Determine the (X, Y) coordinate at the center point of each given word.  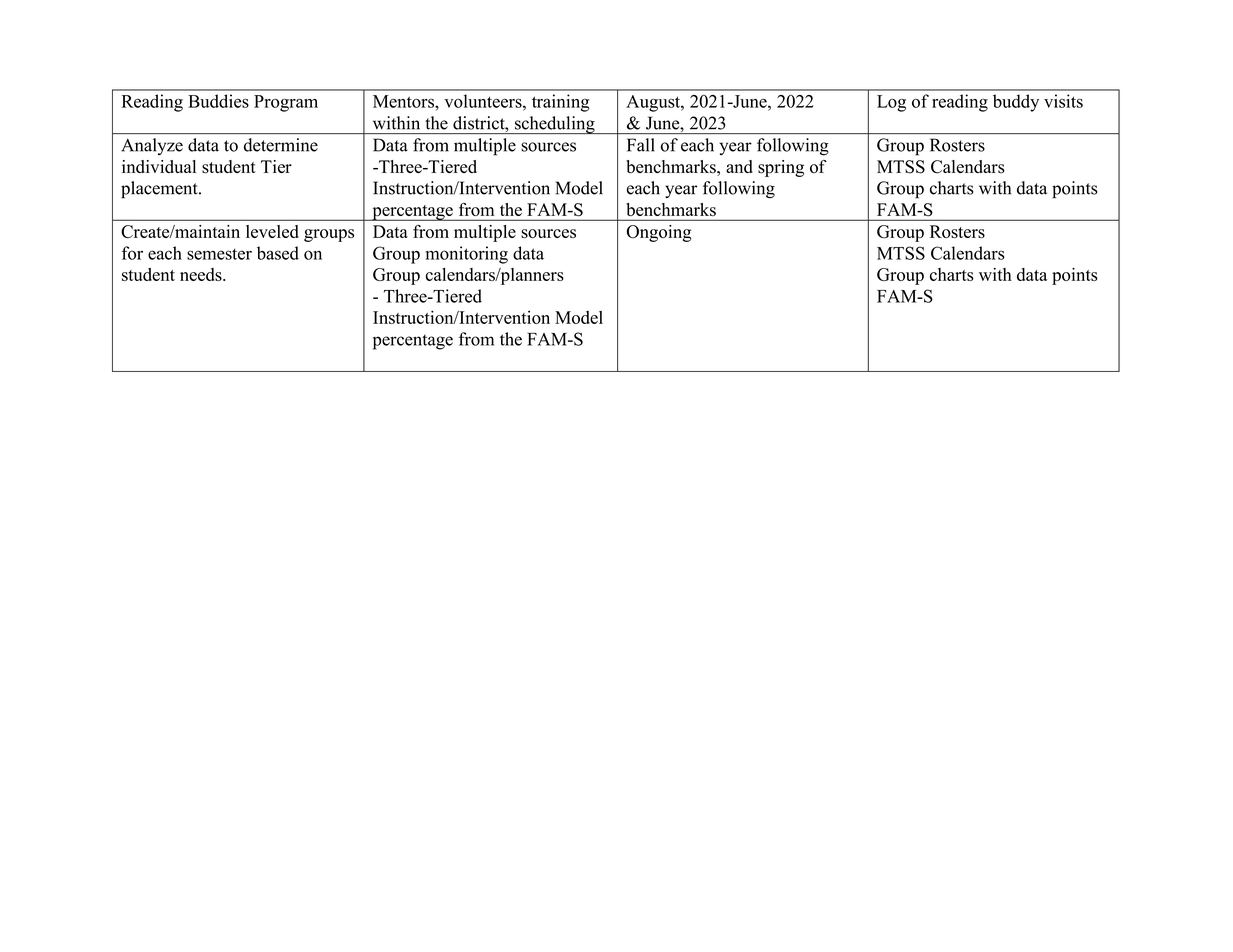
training (561, 103)
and (739, 166)
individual (159, 166)
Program (286, 103)
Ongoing (659, 233)
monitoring (467, 255)
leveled (272, 231)
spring (781, 168)
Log (891, 103)
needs (202, 274)
